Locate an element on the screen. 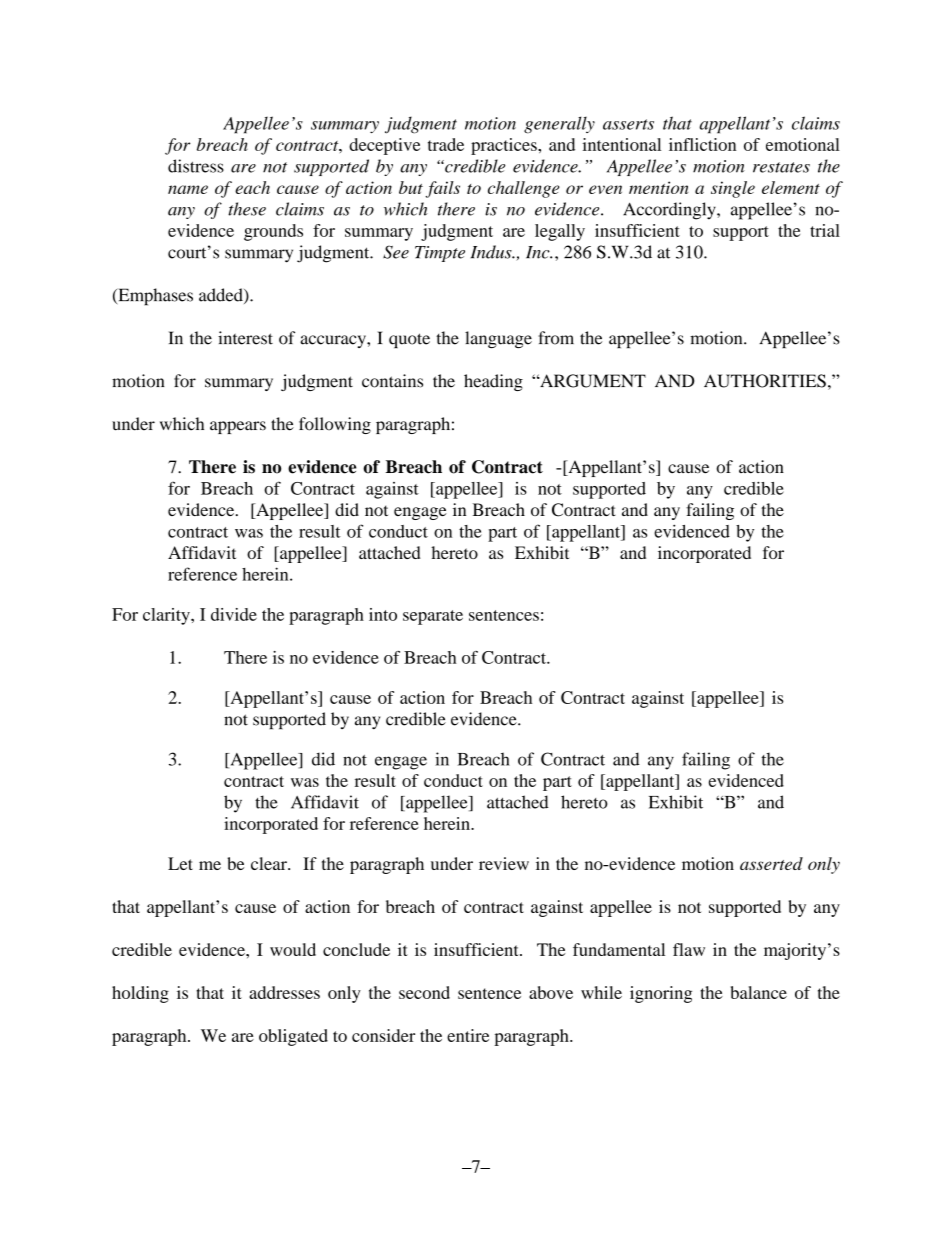  appears is located at coordinates (238, 427).
